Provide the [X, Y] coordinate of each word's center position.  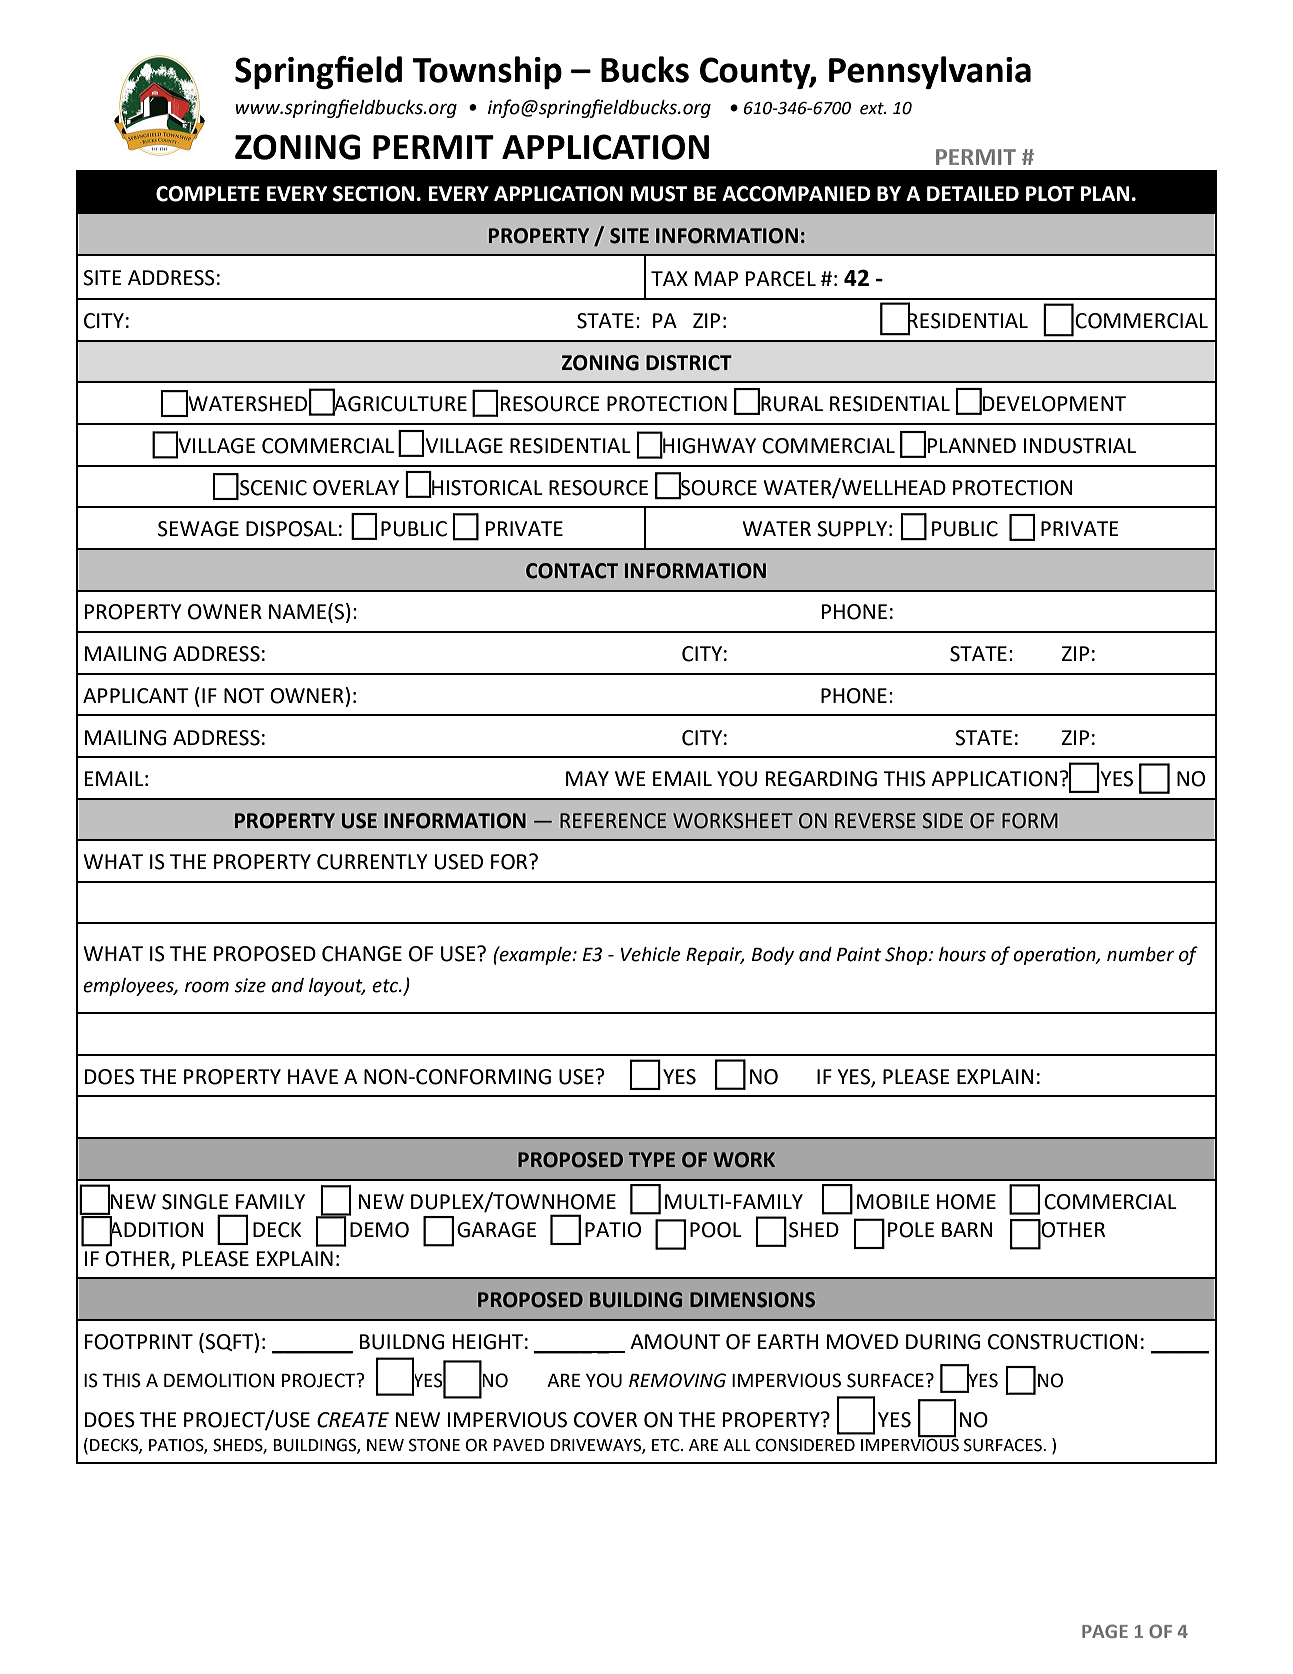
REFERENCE [613, 821]
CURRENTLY [372, 862]
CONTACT [572, 571]
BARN [967, 1229]
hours [962, 954]
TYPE [652, 1159]
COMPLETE [208, 194]
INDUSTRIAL [1080, 446]
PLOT [1050, 194]
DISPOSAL [291, 529]
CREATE [353, 1420]
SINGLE [195, 1202]
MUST [659, 194]
